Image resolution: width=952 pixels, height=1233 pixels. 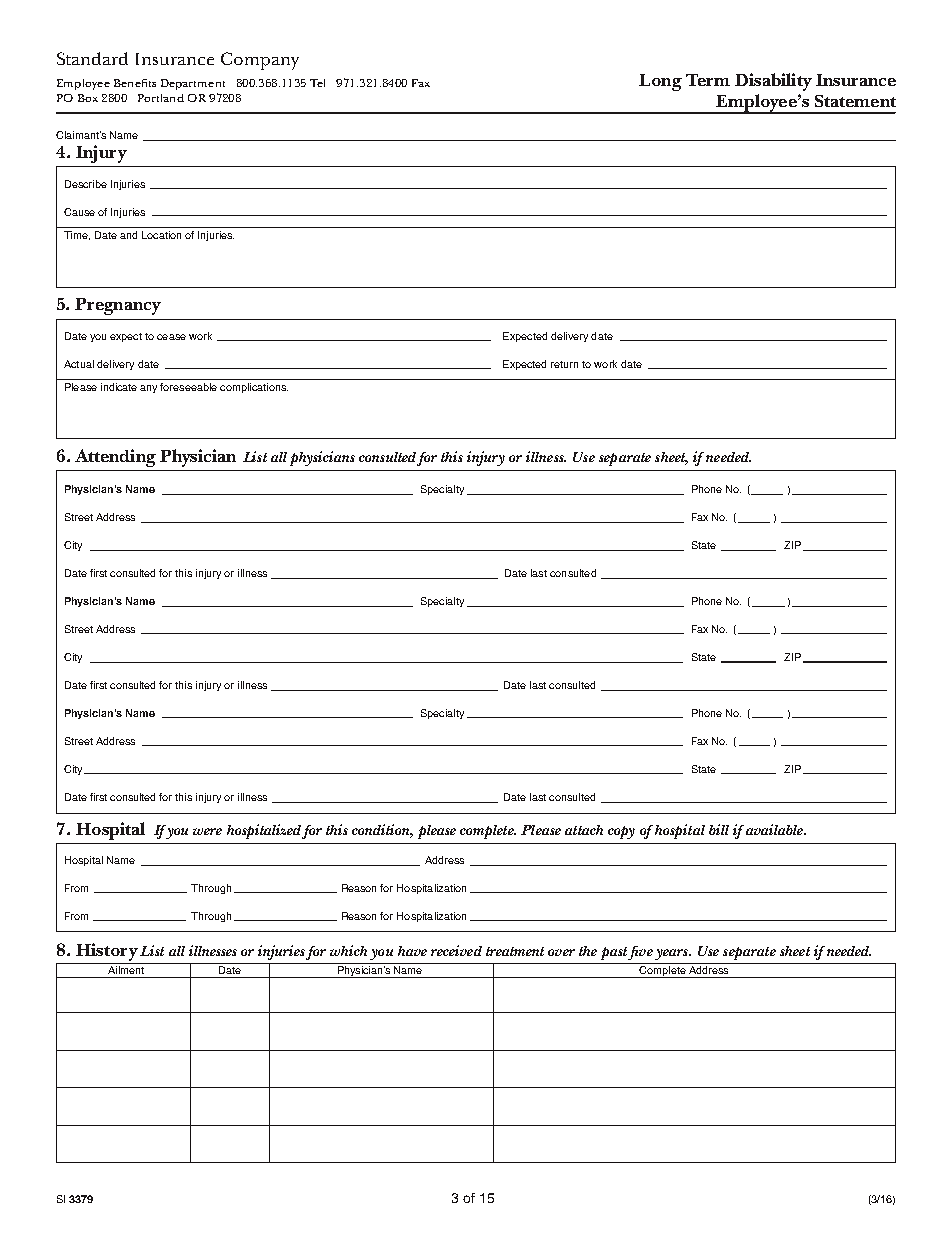 What do you see at coordinates (584, 830) in the screenshot?
I see `attach` at bounding box center [584, 830].
